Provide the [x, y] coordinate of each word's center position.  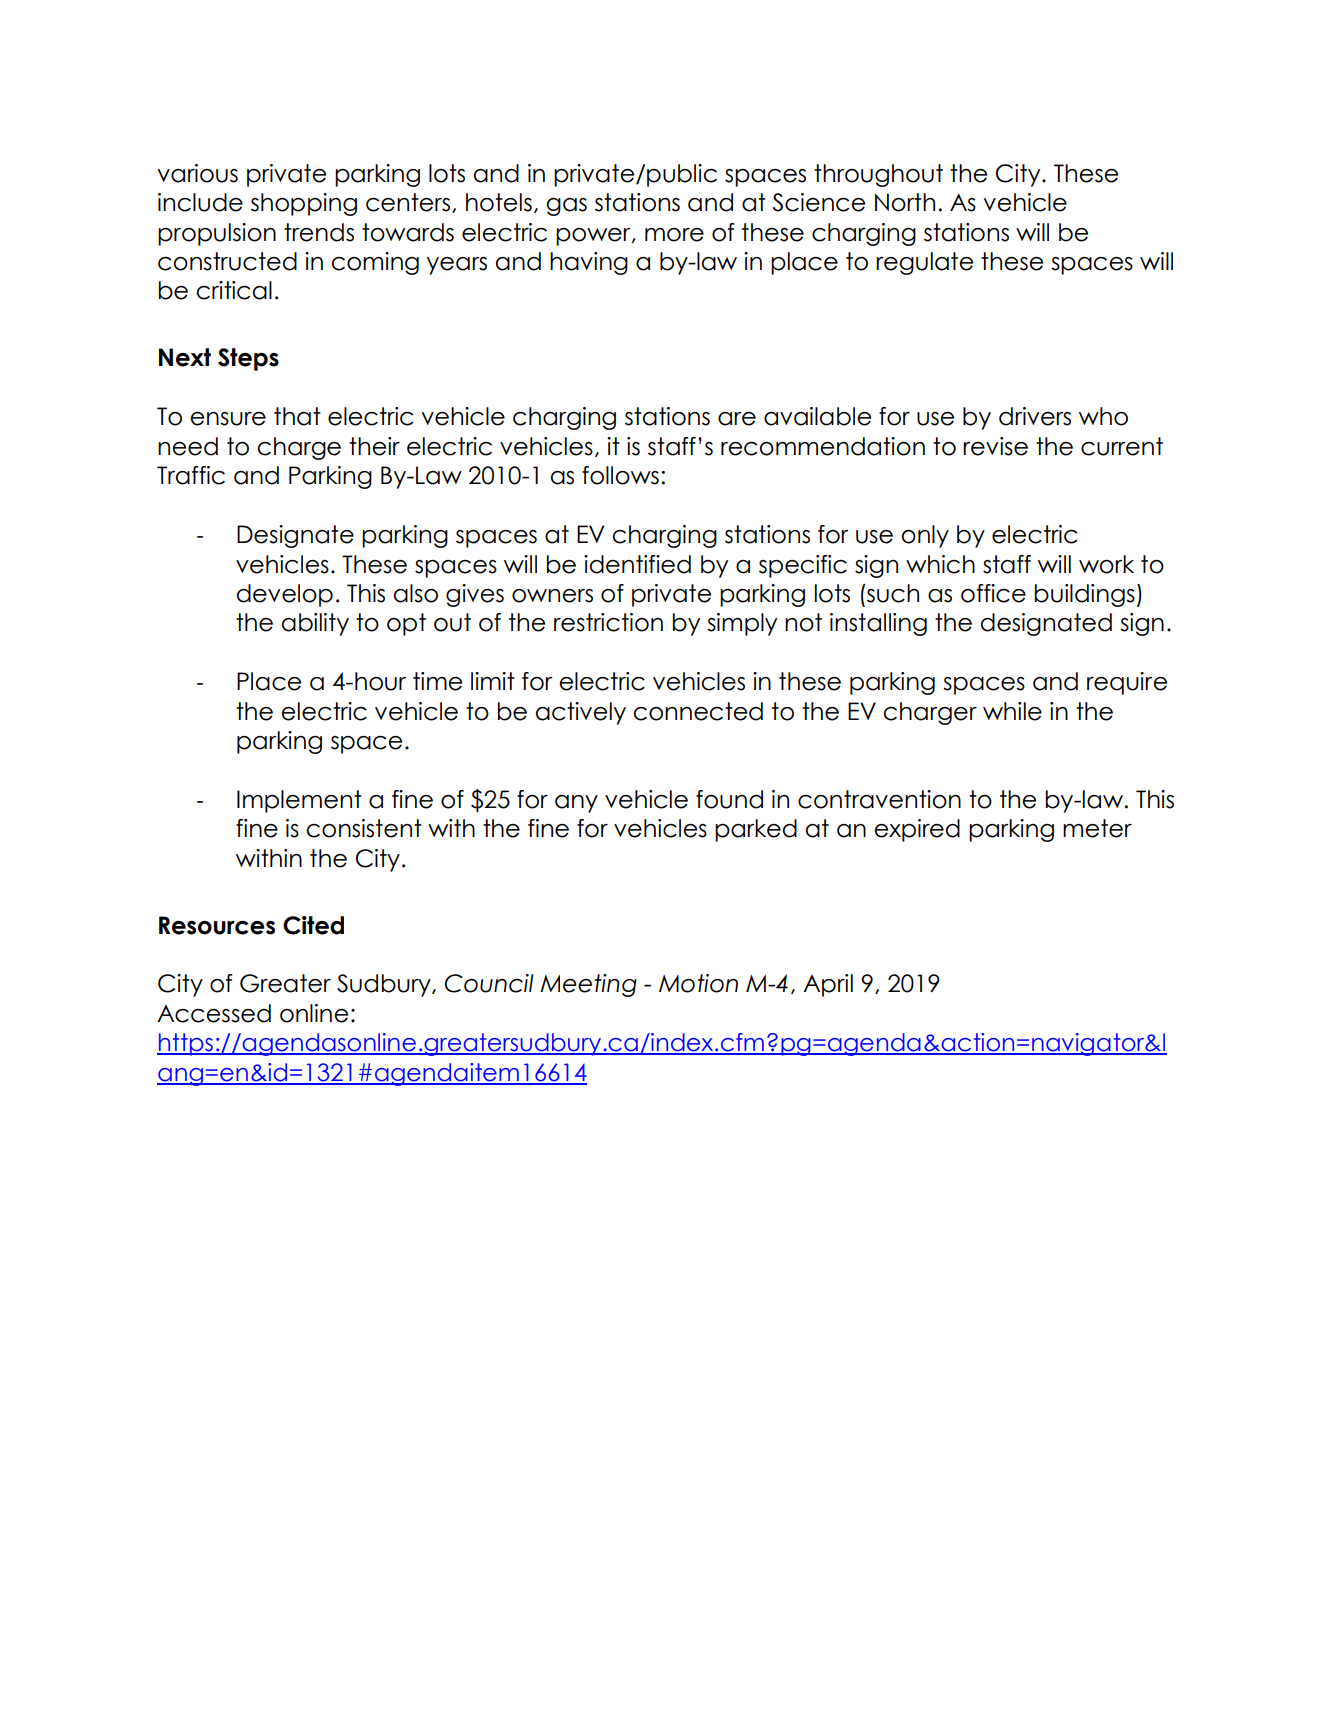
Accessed [214, 1013]
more [674, 235]
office [993, 593]
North [905, 202]
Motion [698, 983]
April [828, 985]
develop [285, 595]
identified [637, 564]
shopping [304, 204]
